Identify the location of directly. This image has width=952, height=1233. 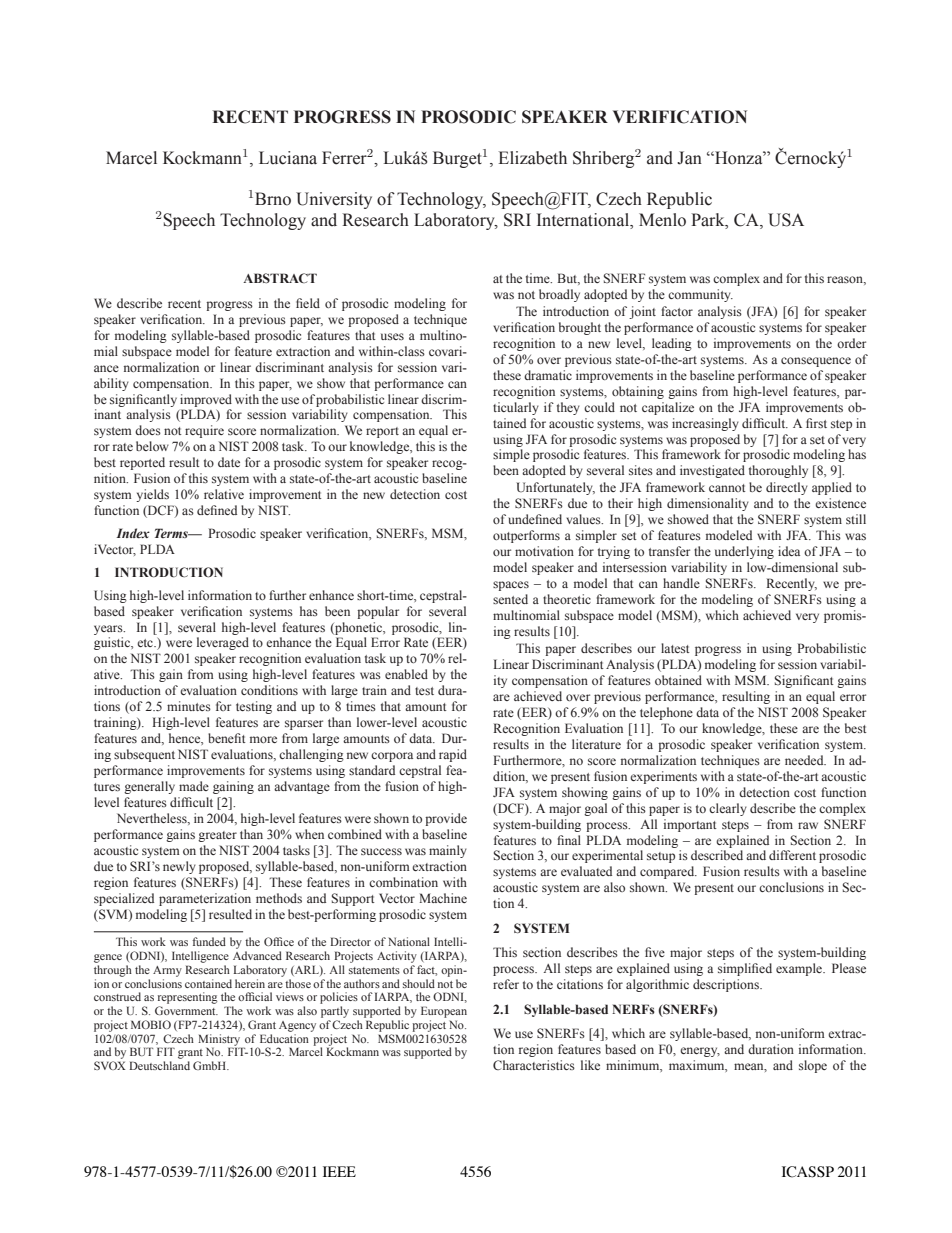
(787, 488).
